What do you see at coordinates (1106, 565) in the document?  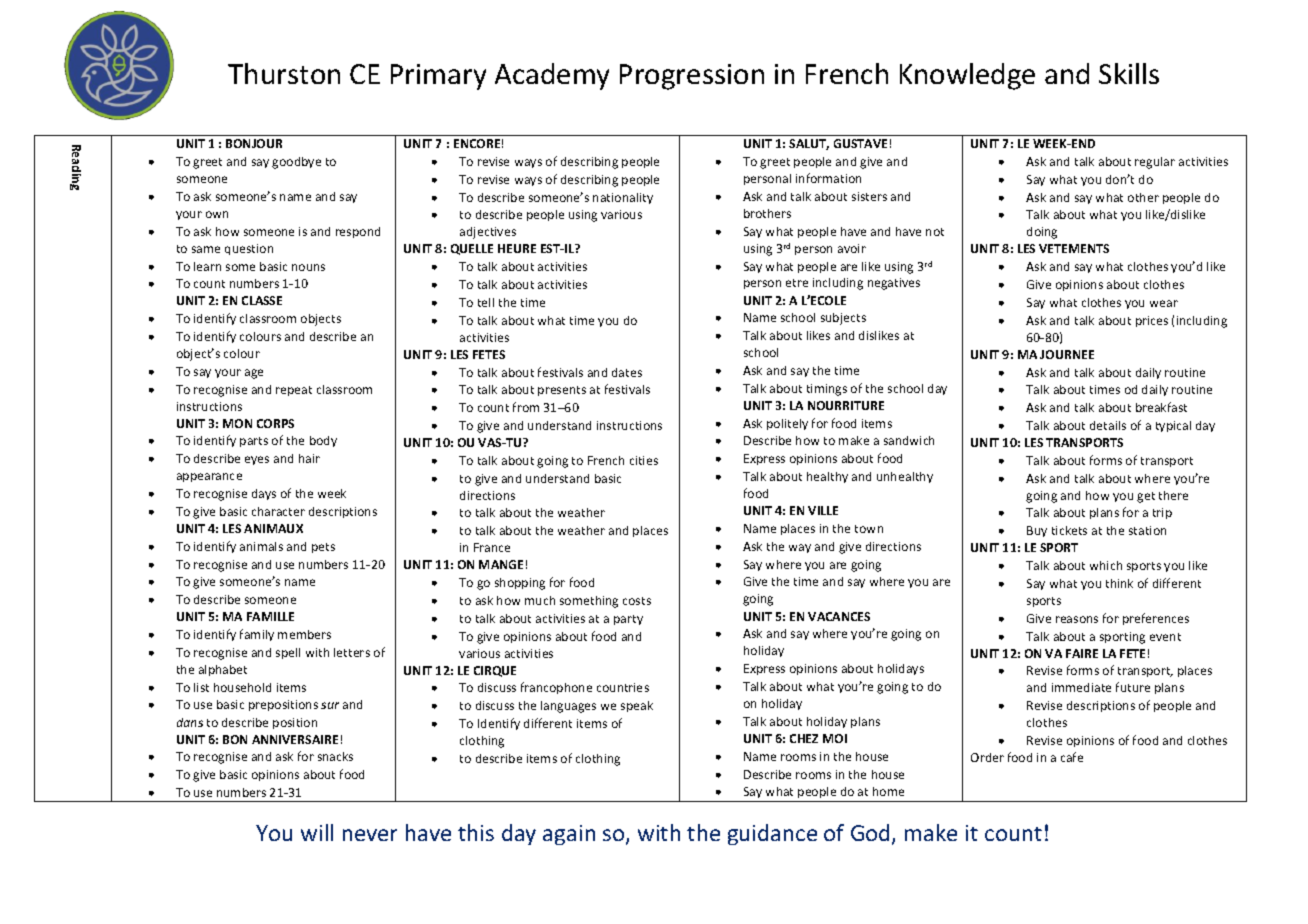 I see `which` at bounding box center [1106, 565].
